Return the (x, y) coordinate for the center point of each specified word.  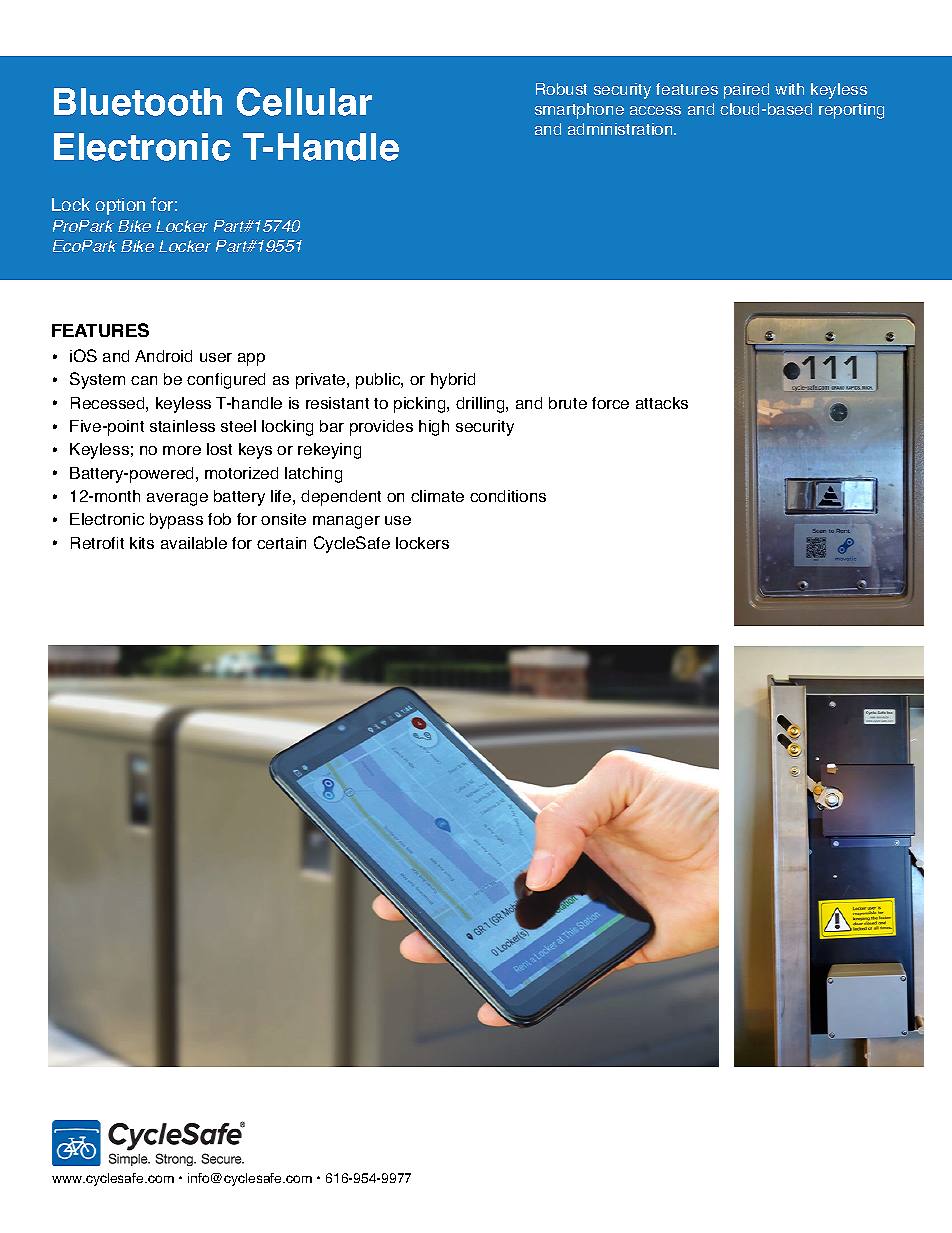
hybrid (453, 381)
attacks (662, 403)
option (120, 206)
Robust (561, 89)
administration (621, 129)
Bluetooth (138, 102)
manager (346, 522)
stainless (182, 426)
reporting (851, 111)
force (610, 403)
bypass (176, 521)
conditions (508, 496)
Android (163, 356)
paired (746, 91)
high (434, 428)
